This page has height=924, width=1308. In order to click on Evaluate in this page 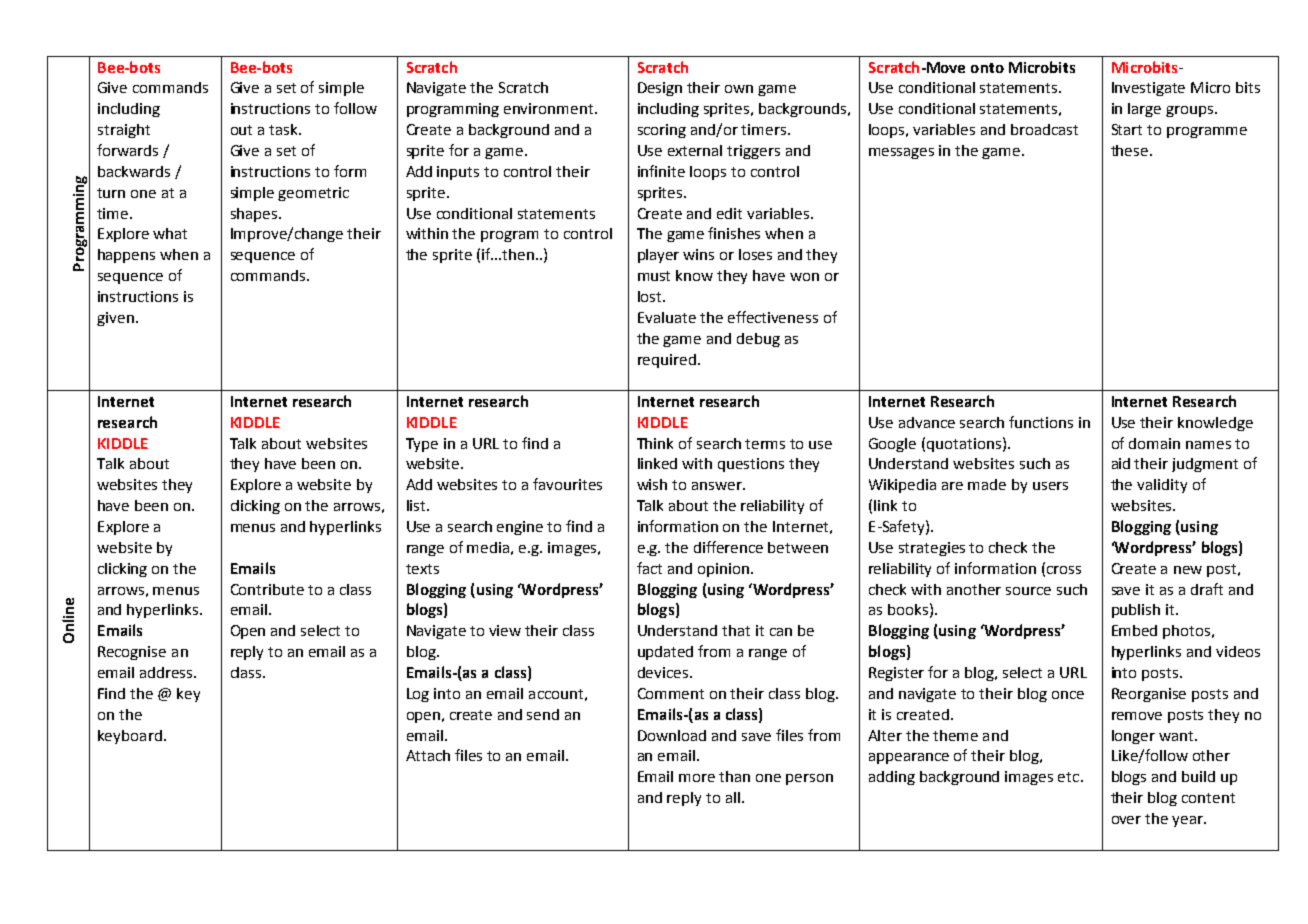, I will do `click(667, 317)`.
